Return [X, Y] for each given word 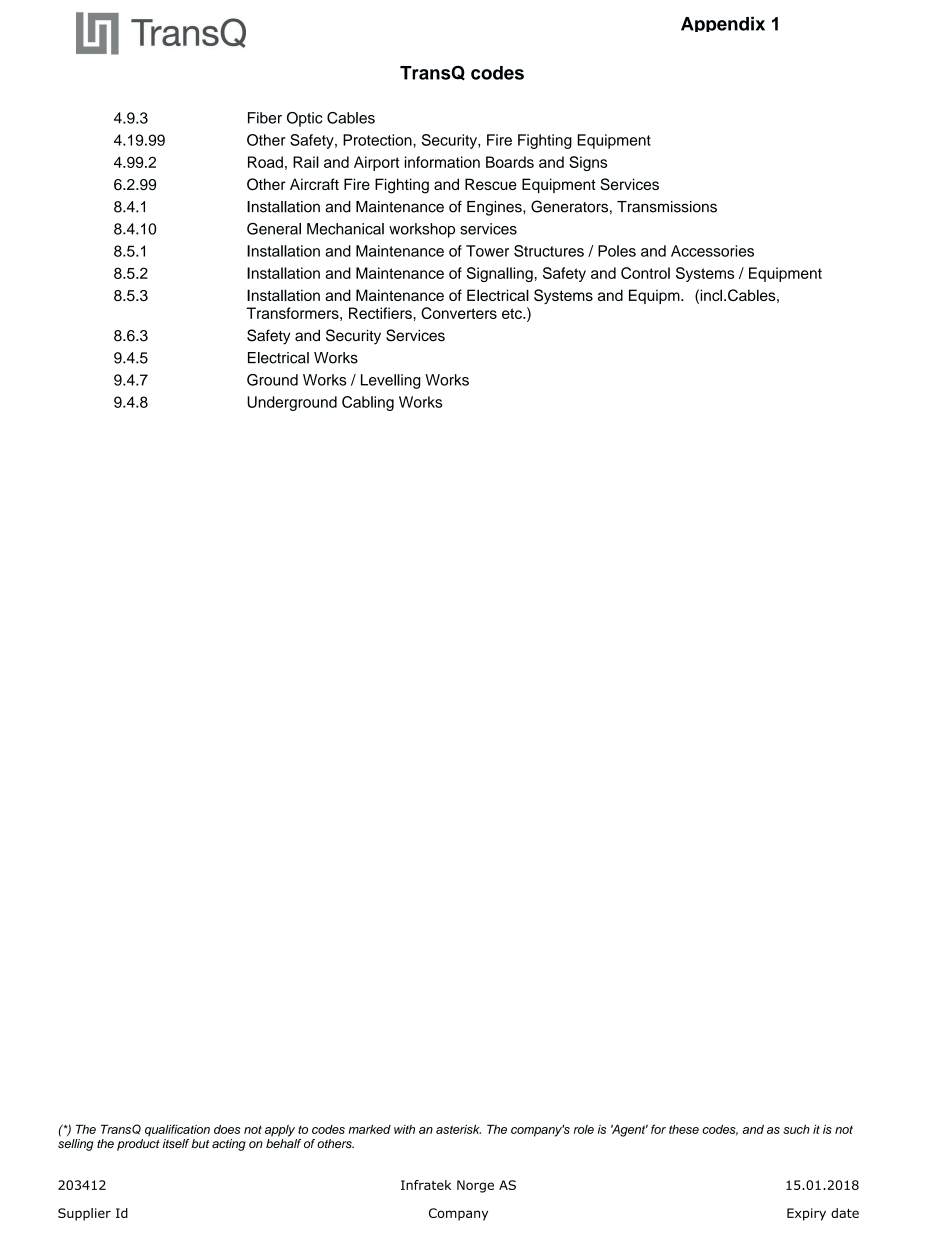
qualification [177, 1130]
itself [176, 1143]
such [796, 1129]
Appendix [723, 24]
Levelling [391, 381]
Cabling [368, 403]
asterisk [458, 1129]
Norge [475, 1186]
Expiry [806, 1214]
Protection [378, 140]
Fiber [265, 118]
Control [645, 273]
